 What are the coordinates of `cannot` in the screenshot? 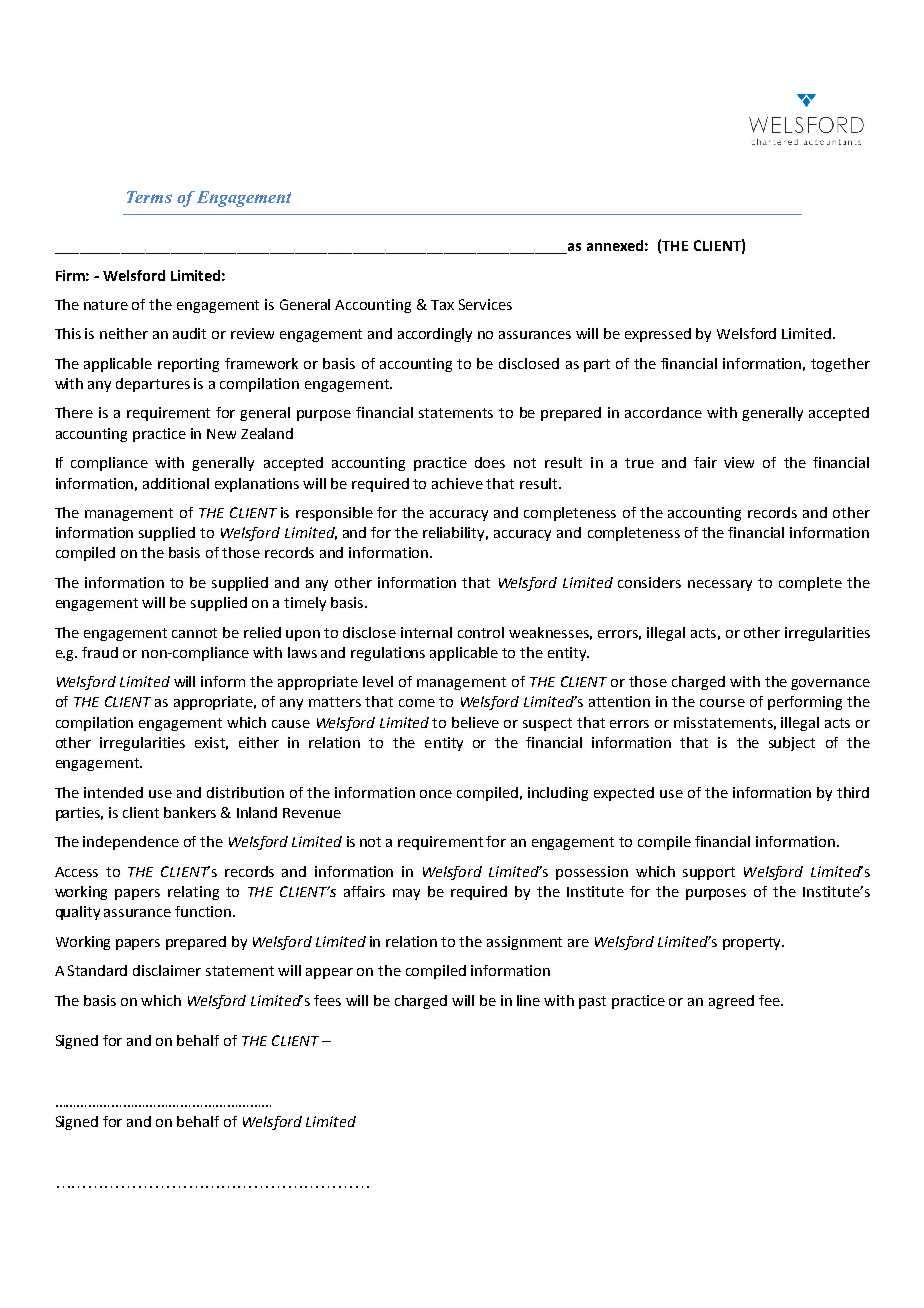 It's located at (194, 633).
